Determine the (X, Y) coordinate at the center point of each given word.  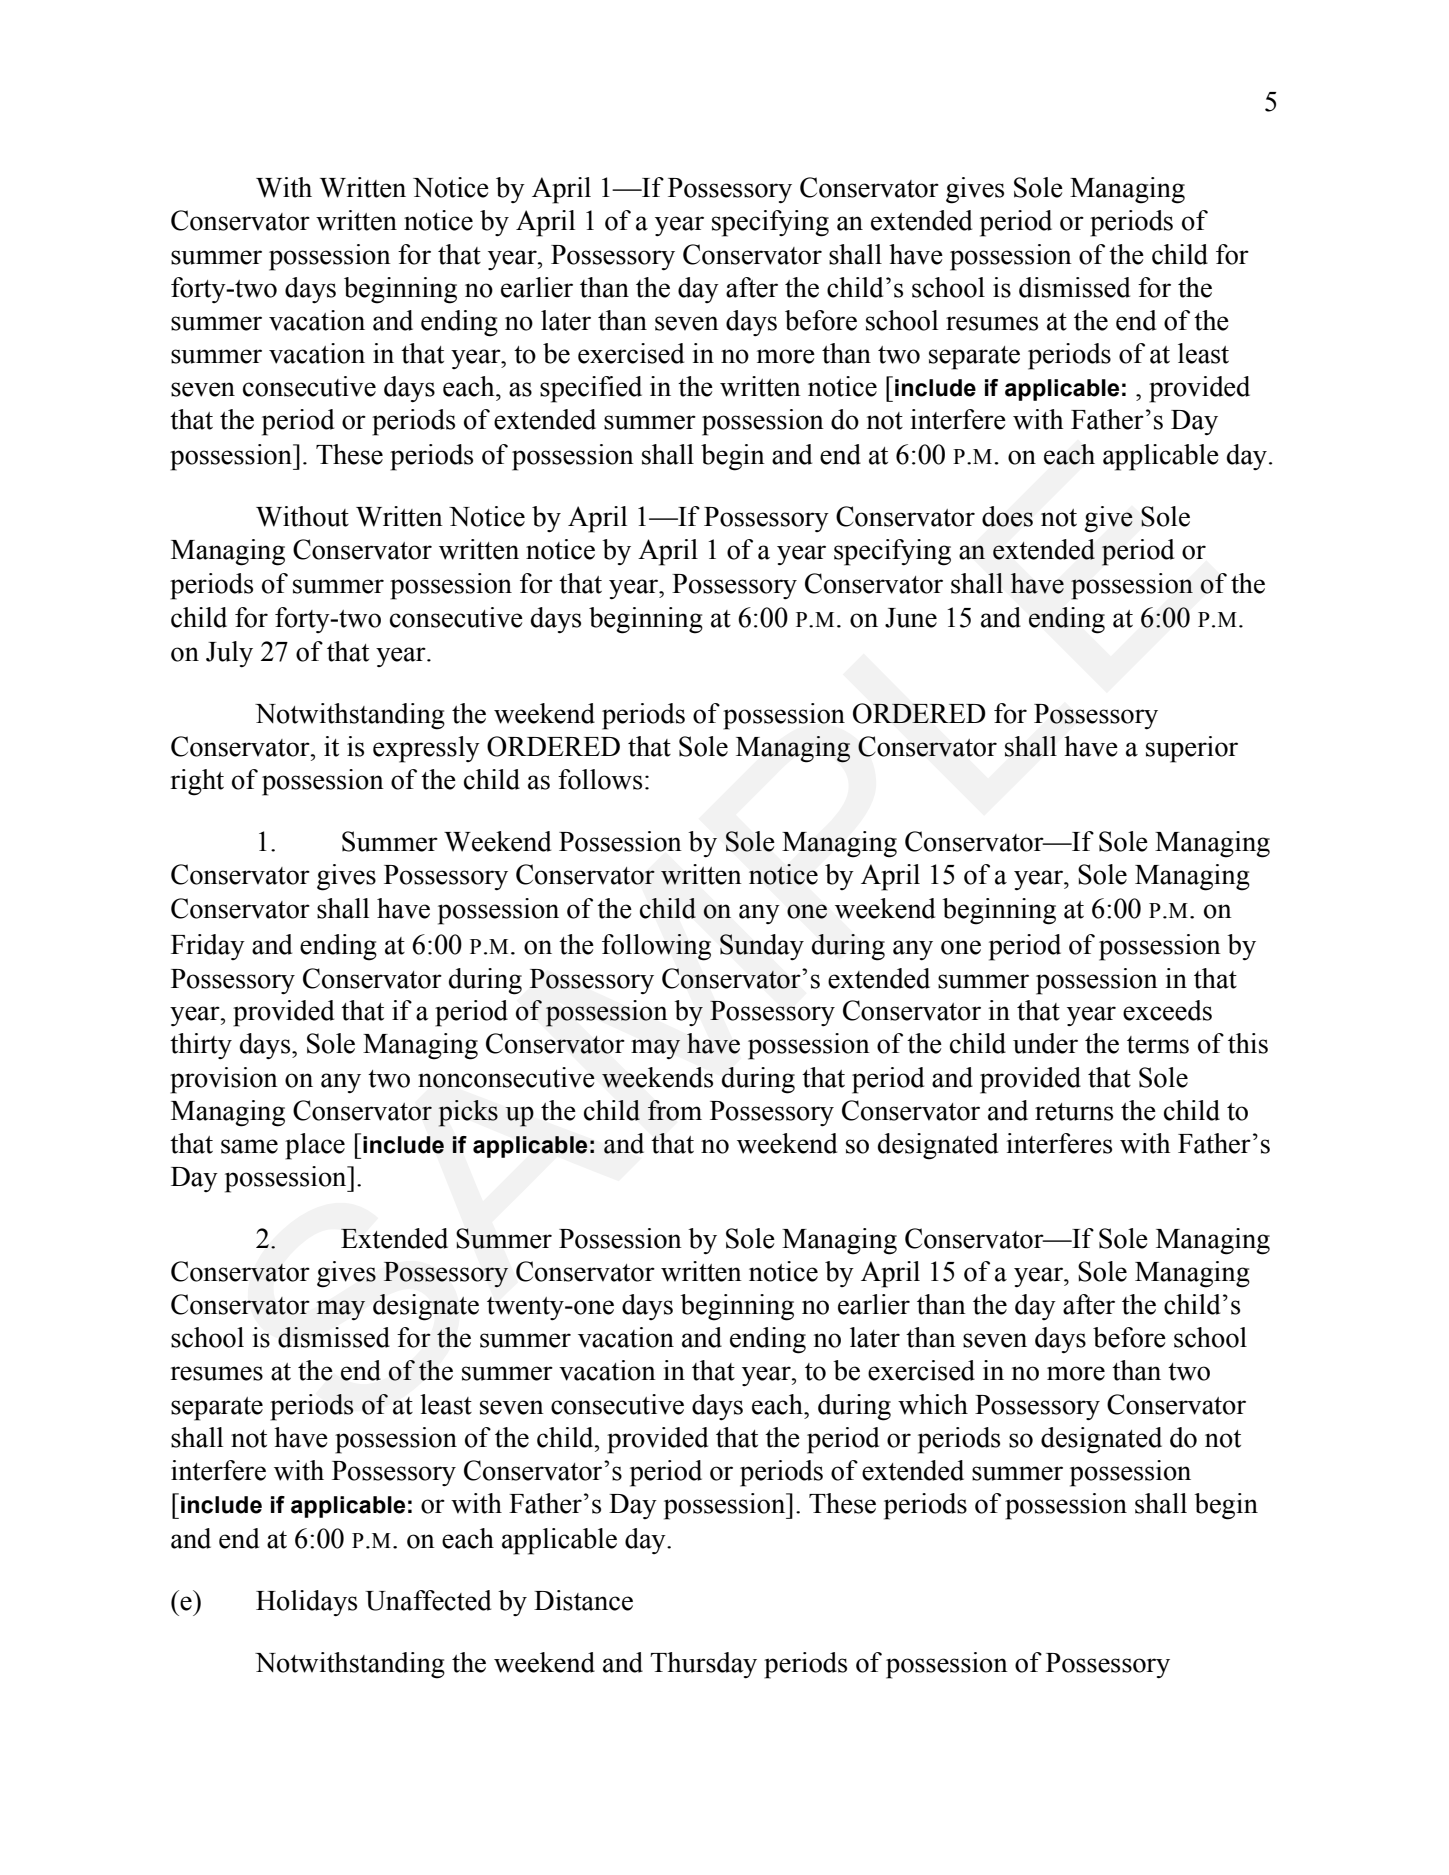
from (675, 1110)
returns (1074, 1112)
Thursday (703, 1665)
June (911, 618)
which (933, 1404)
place (315, 1146)
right (197, 782)
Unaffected (428, 1600)
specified (591, 389)
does (1007, 516)
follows (600, 779)
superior (1192, 749)
